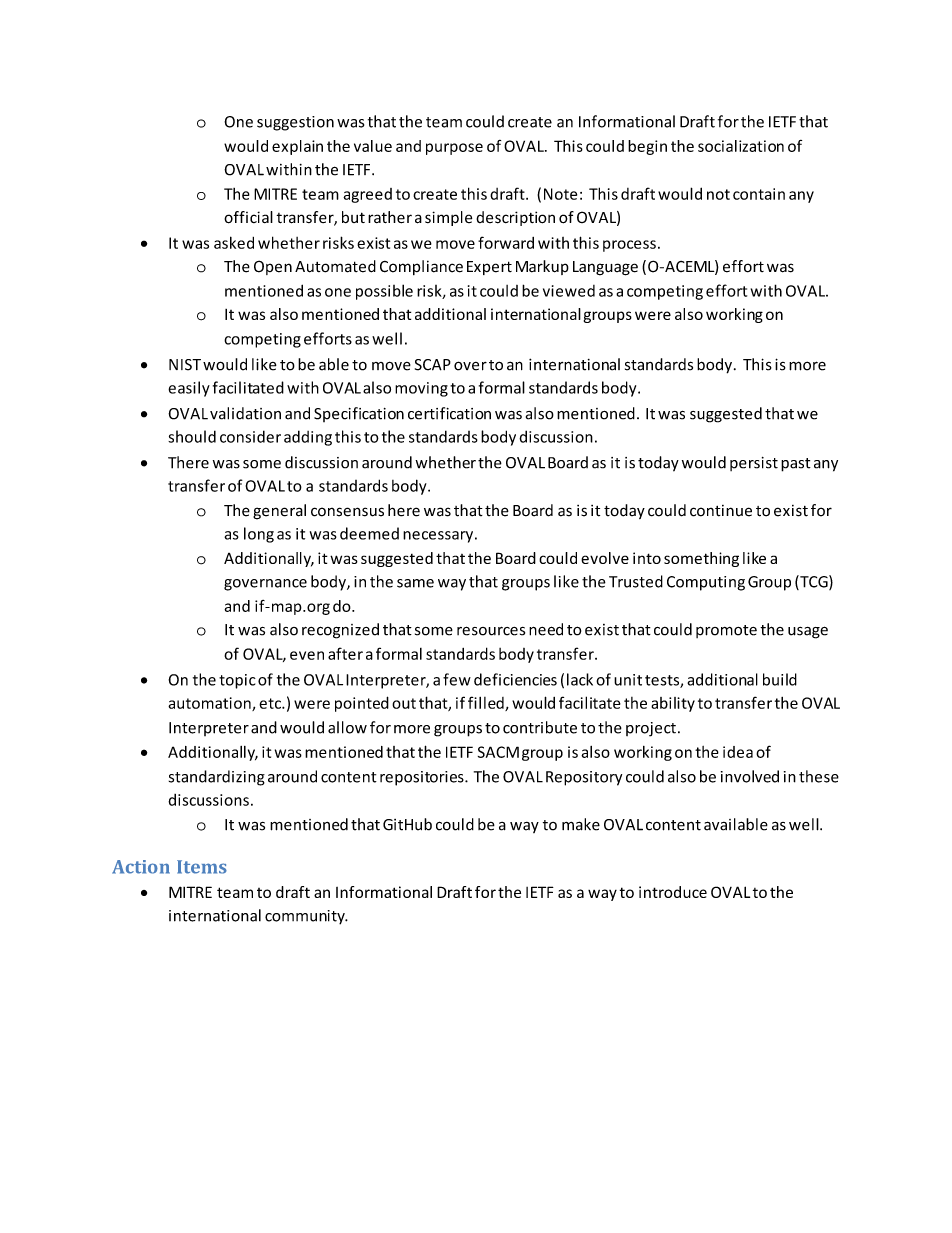 The width and height of the screenshot is (952, 1233). What do you see at coordinates (279, 512) in the screenshot?
I see `general` at bounding box center [279, 512].
